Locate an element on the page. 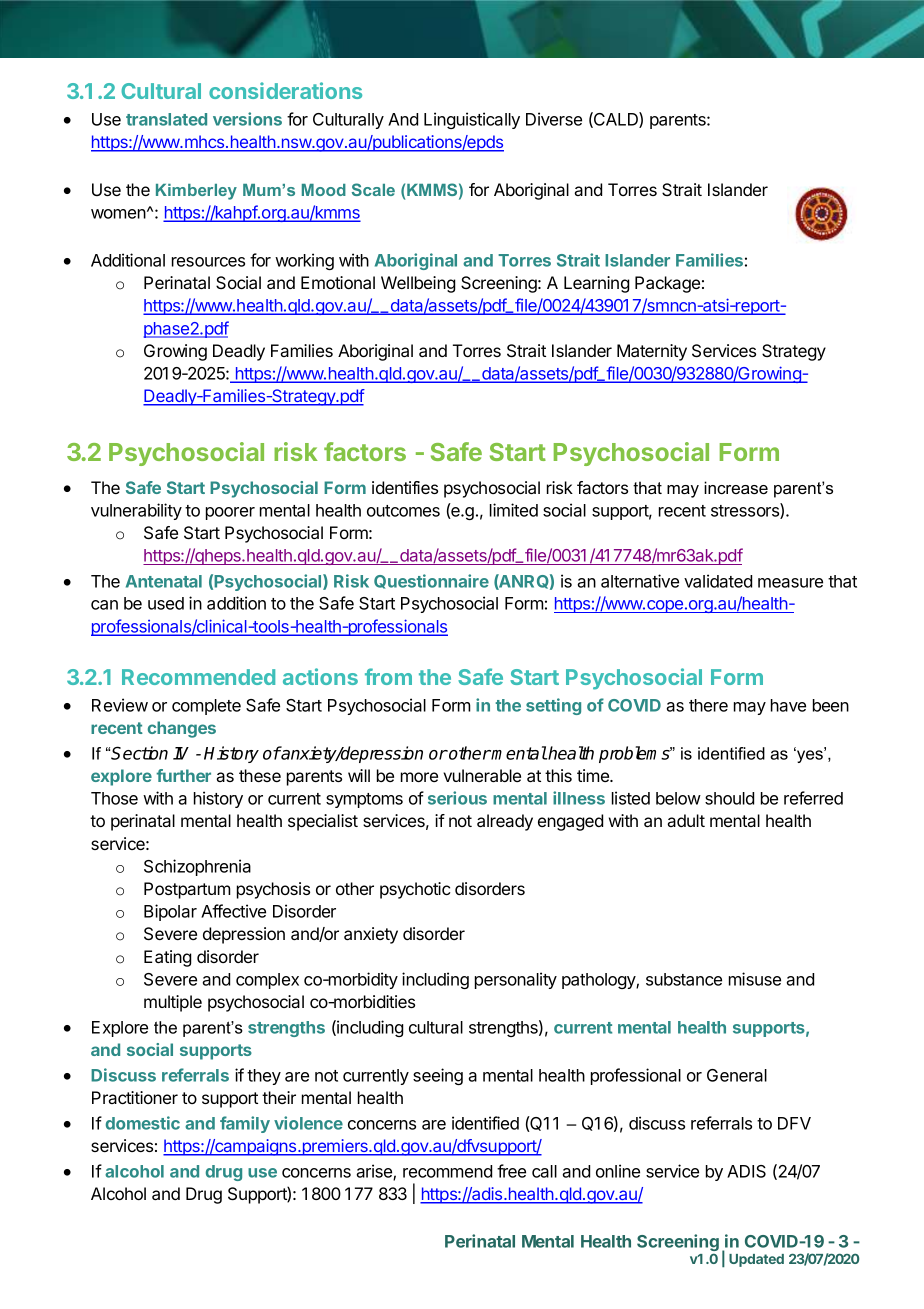 The height and width of the page is (1309, 924). personality is located at coordinates (516, 980).
